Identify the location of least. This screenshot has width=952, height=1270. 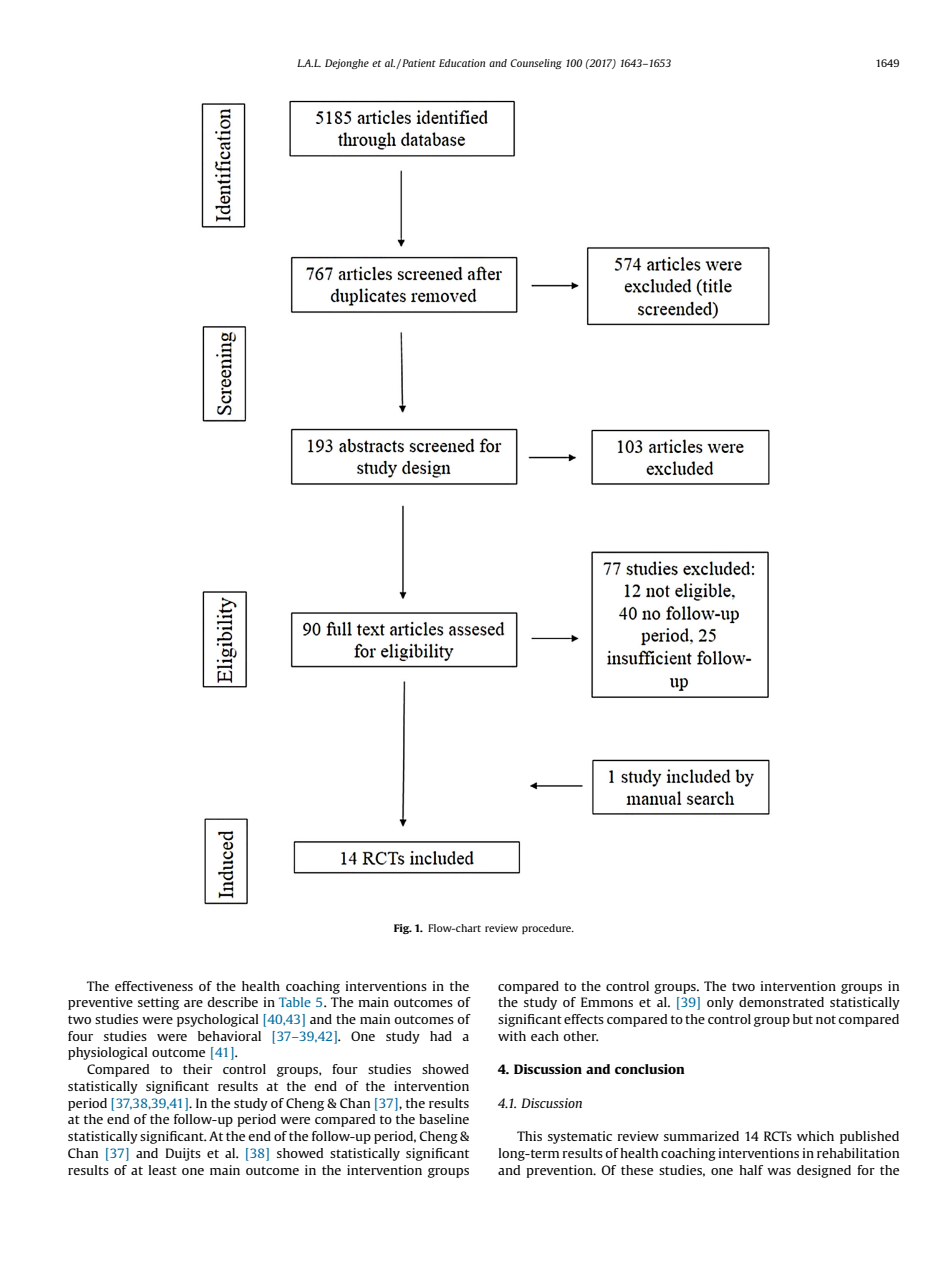
(163, 1170).
